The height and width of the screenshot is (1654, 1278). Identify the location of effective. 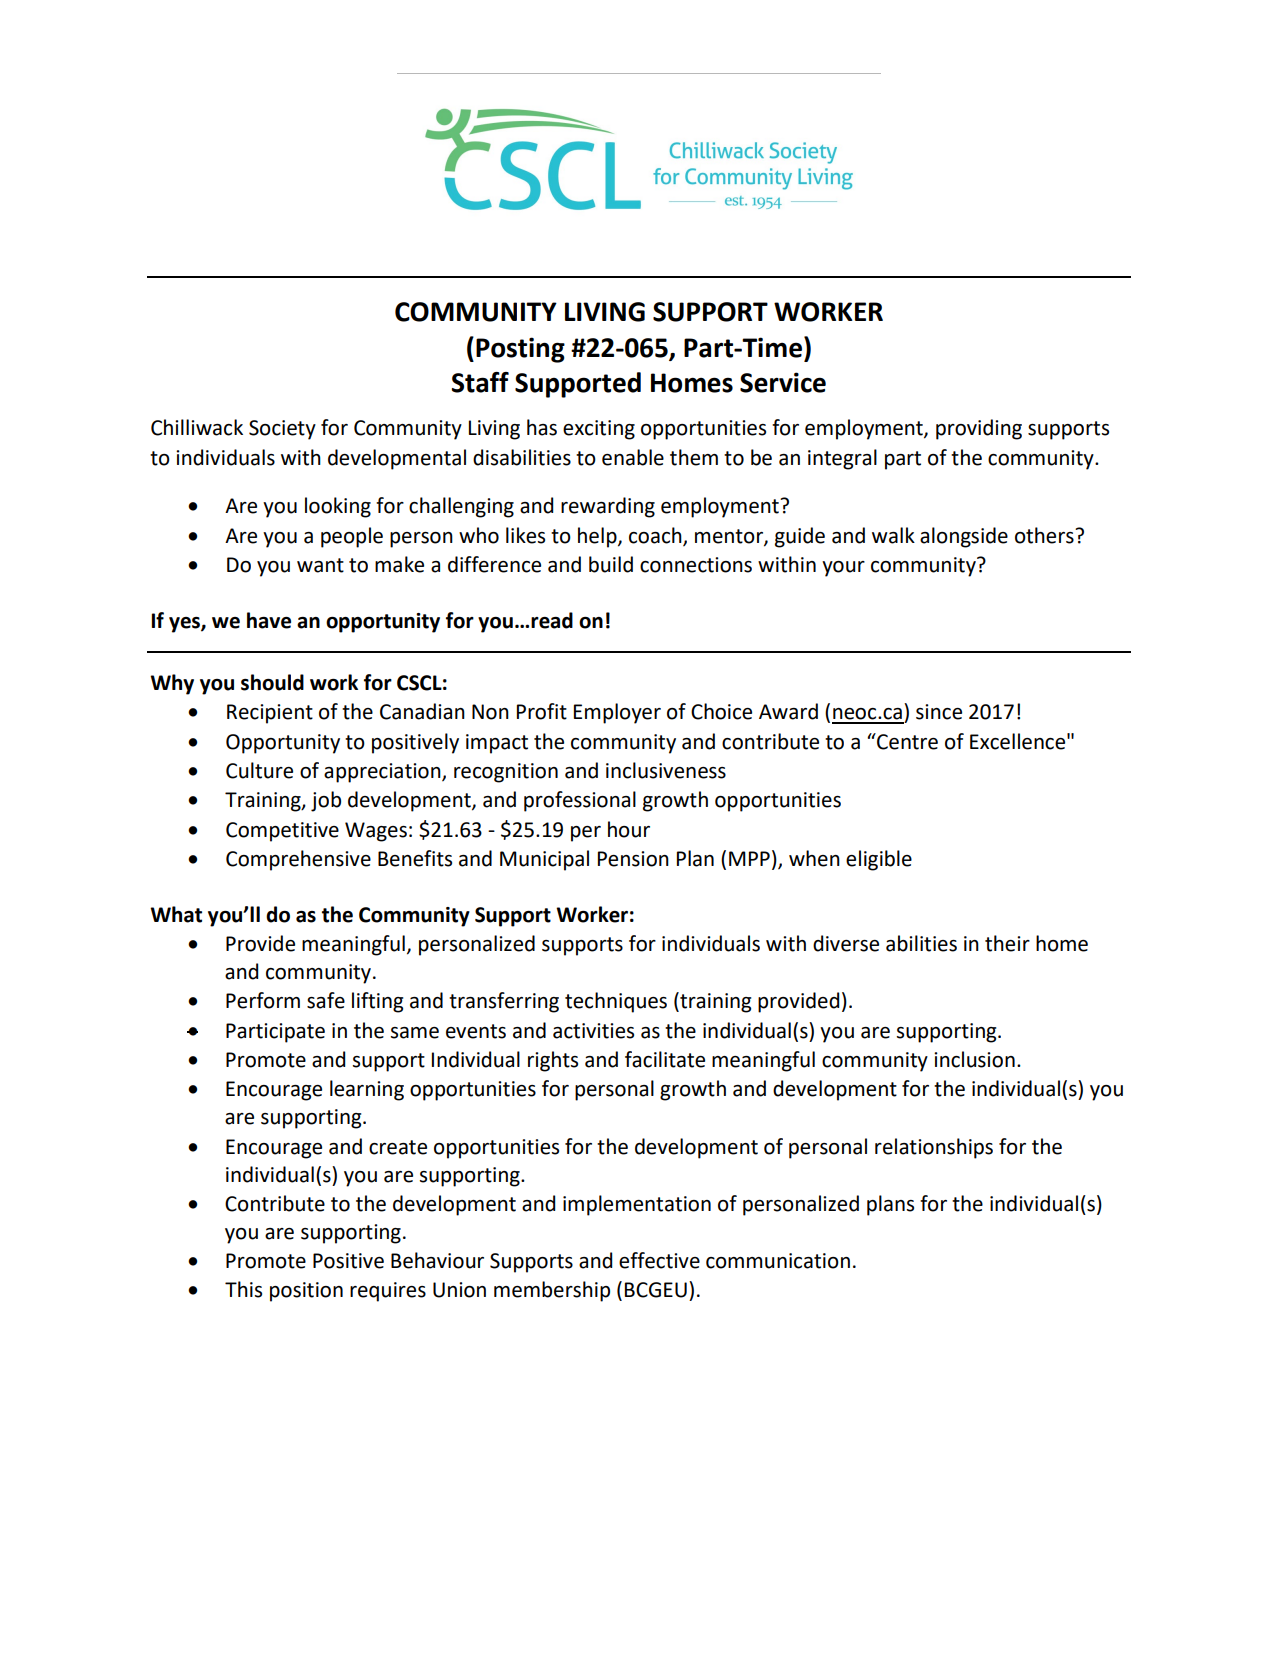
(659, 1260).
